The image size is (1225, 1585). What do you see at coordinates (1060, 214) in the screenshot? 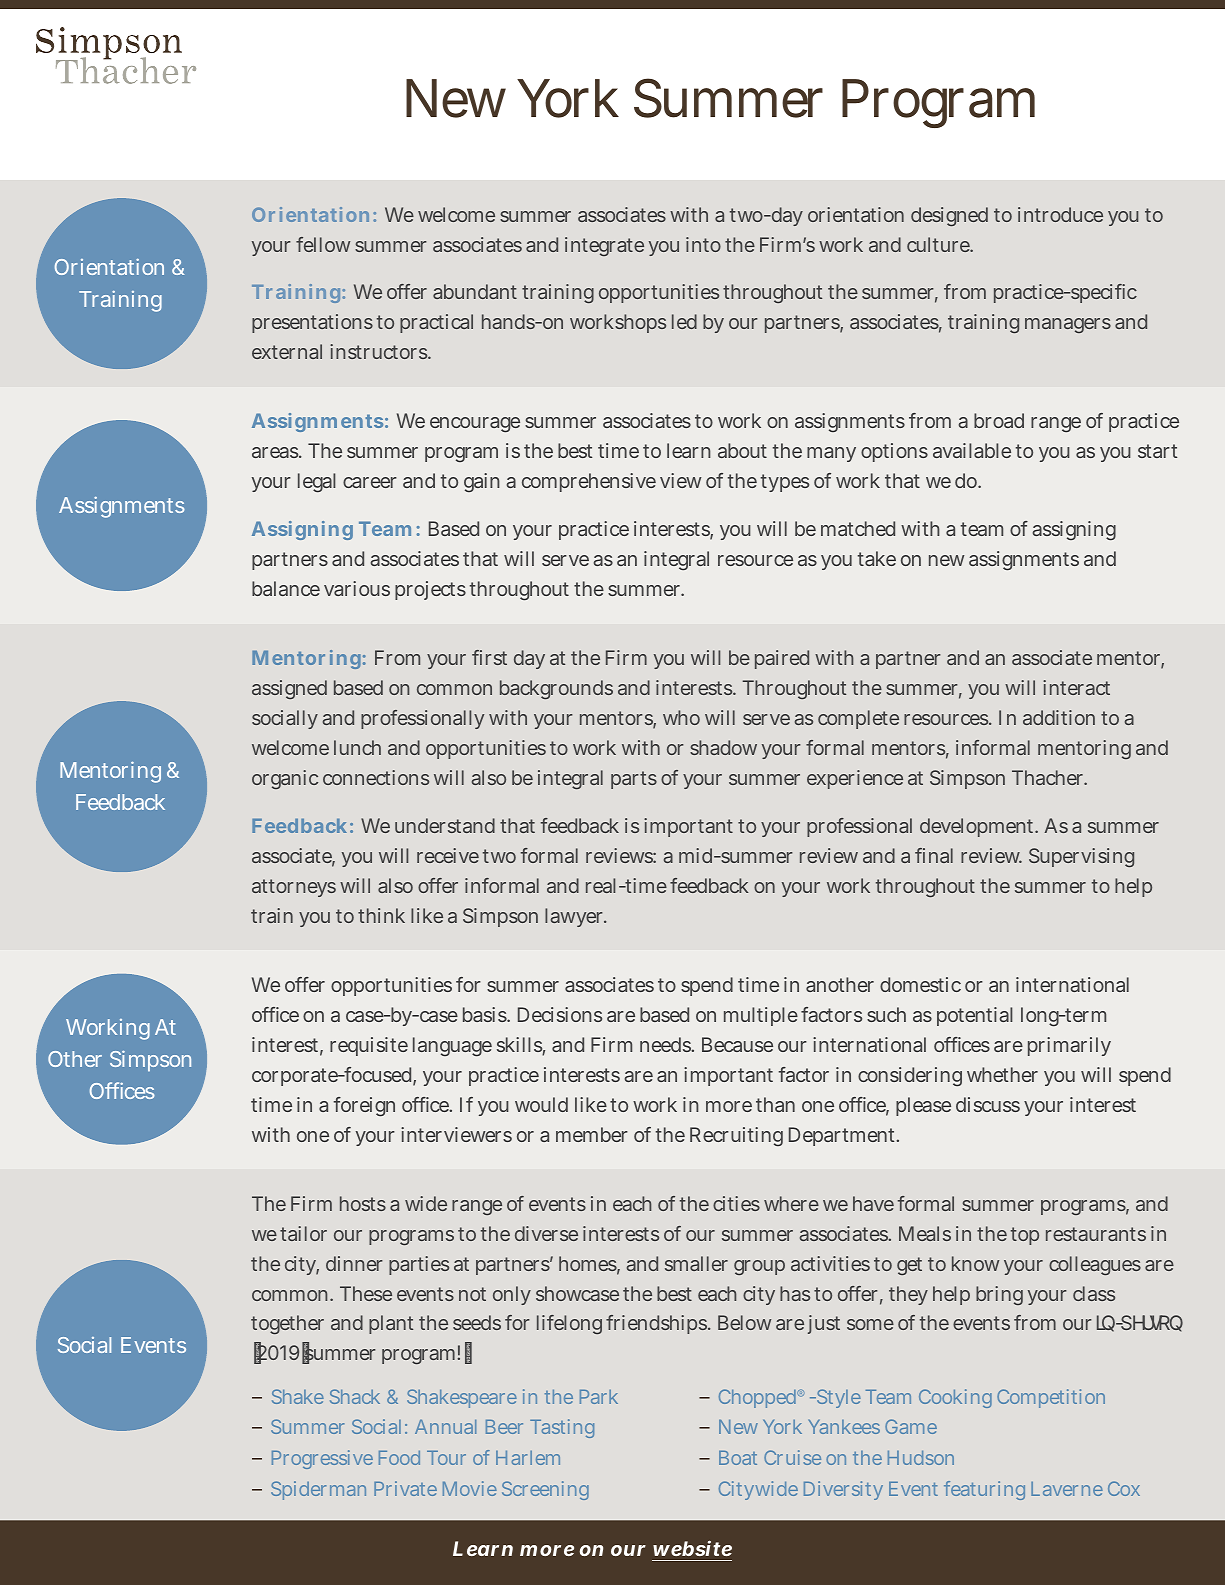
I see `introduce` at bounding box center [1060, 214].
